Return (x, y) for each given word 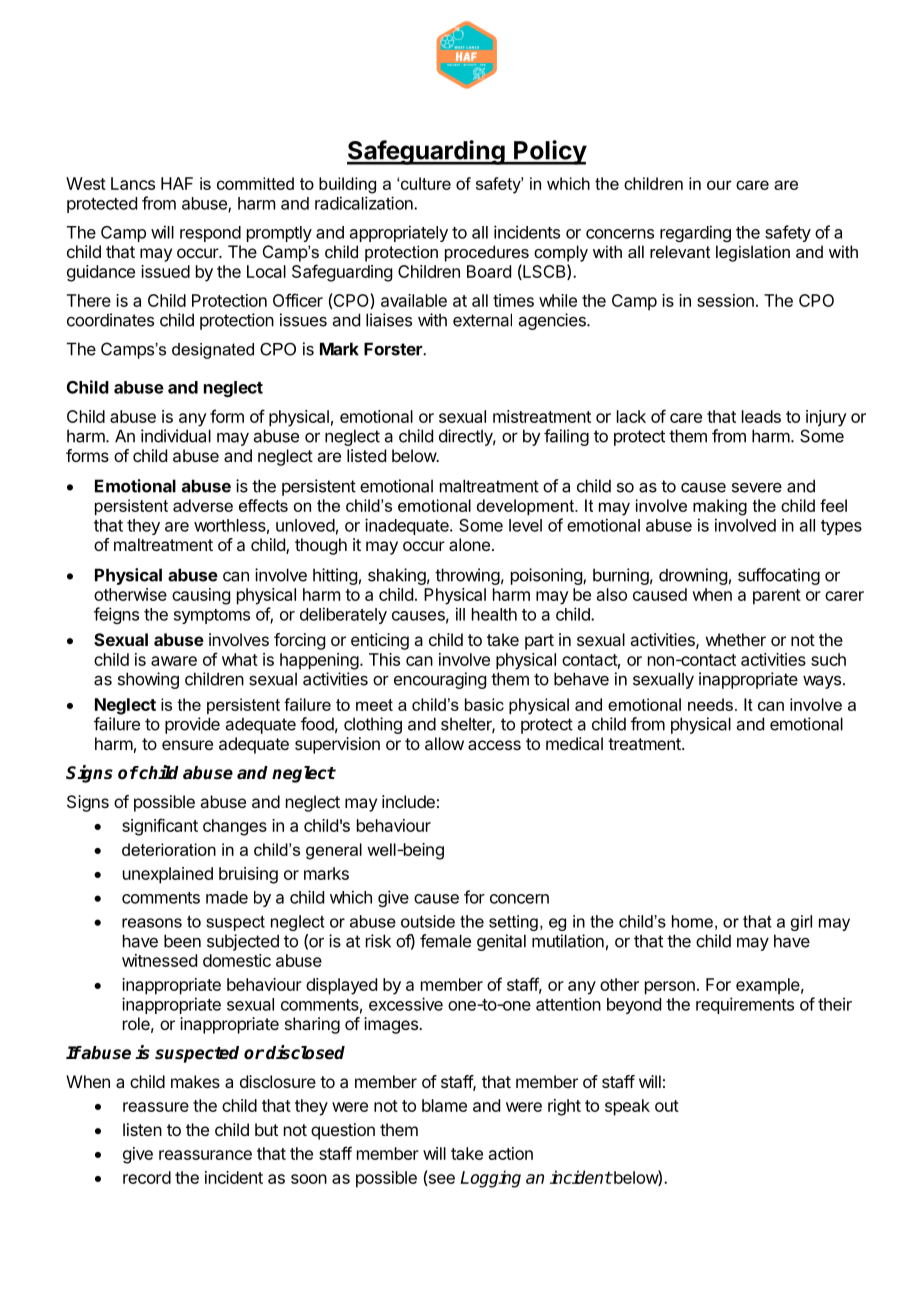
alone (469, 544)
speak (627, 1107)
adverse (203, 505)
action (511, 1153)
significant (160, 827)
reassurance (205, 1155)
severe (757, 487)
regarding (695, 233)
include (408, 801)
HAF (177, 183)
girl (801, 923)
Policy (549, 152)
